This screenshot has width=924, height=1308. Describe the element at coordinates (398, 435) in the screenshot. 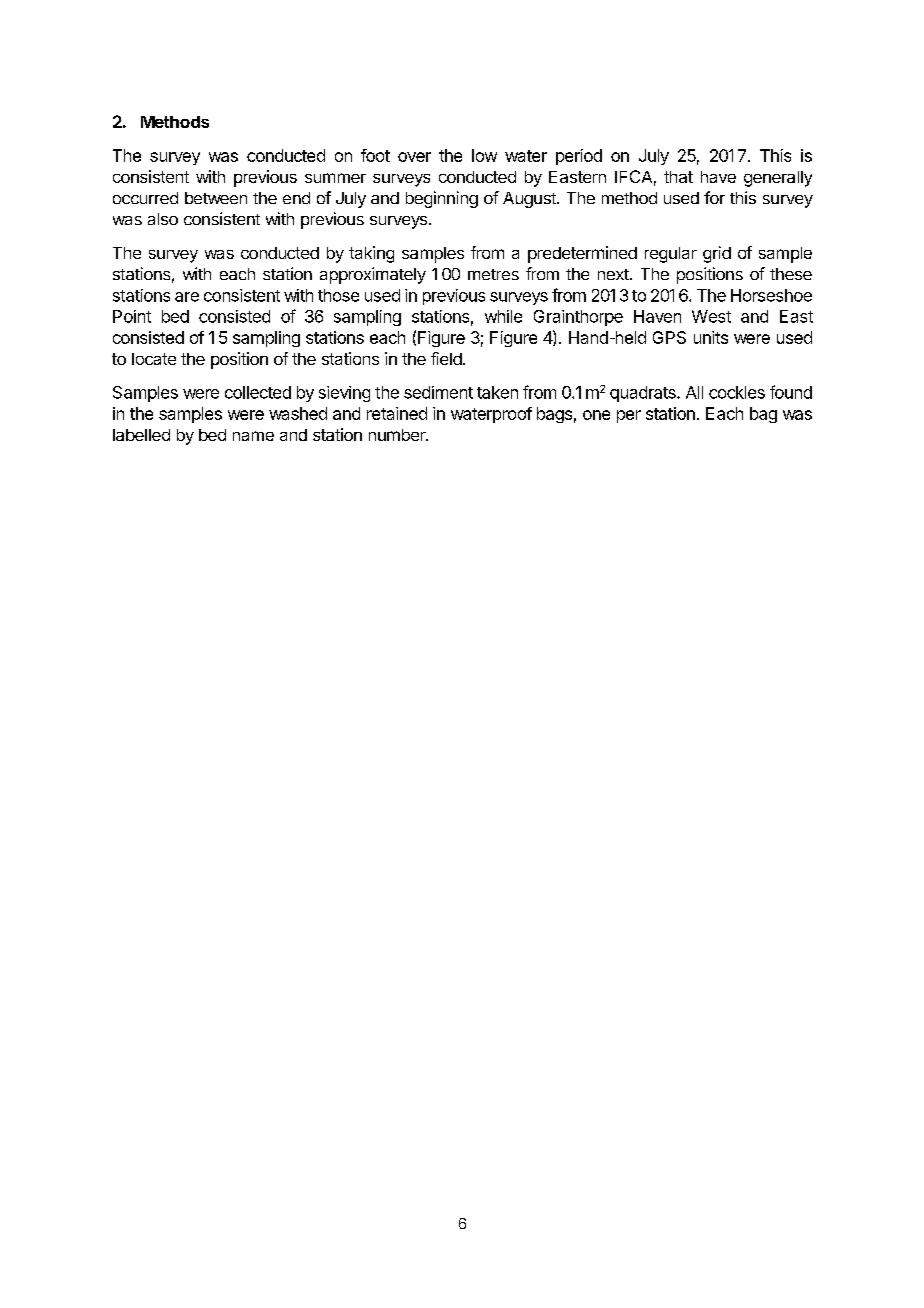

I see `number` at that location.
